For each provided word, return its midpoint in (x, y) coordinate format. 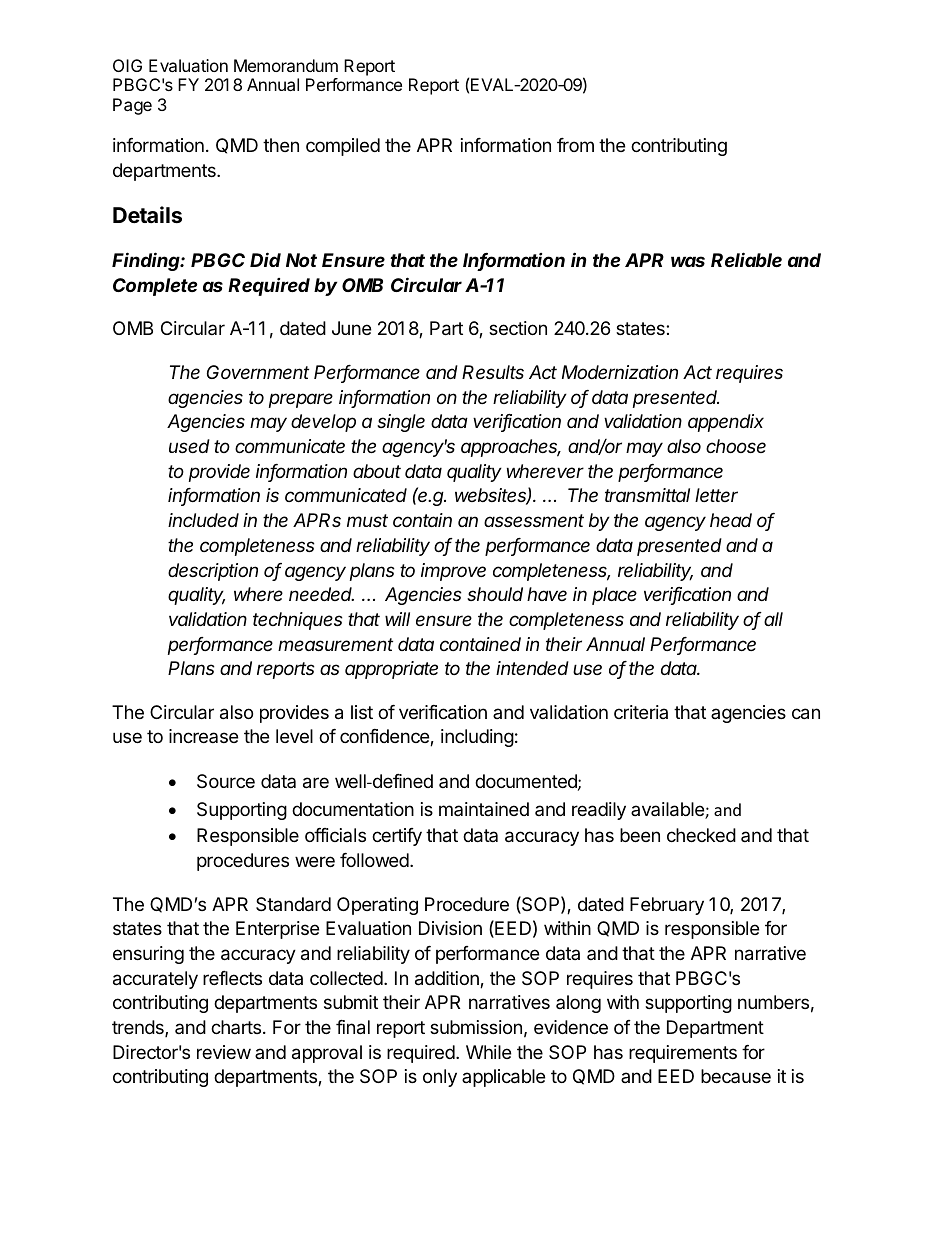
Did (265, 259)
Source (226, 781)
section (518, 328)
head (731, 520)
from (575, 145)
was (688, 261)
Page (132, 106)
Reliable (746, 259)
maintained (484, 809)
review (224, 1052)
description (213, 572)
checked (701, 835)
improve (453, 572)
